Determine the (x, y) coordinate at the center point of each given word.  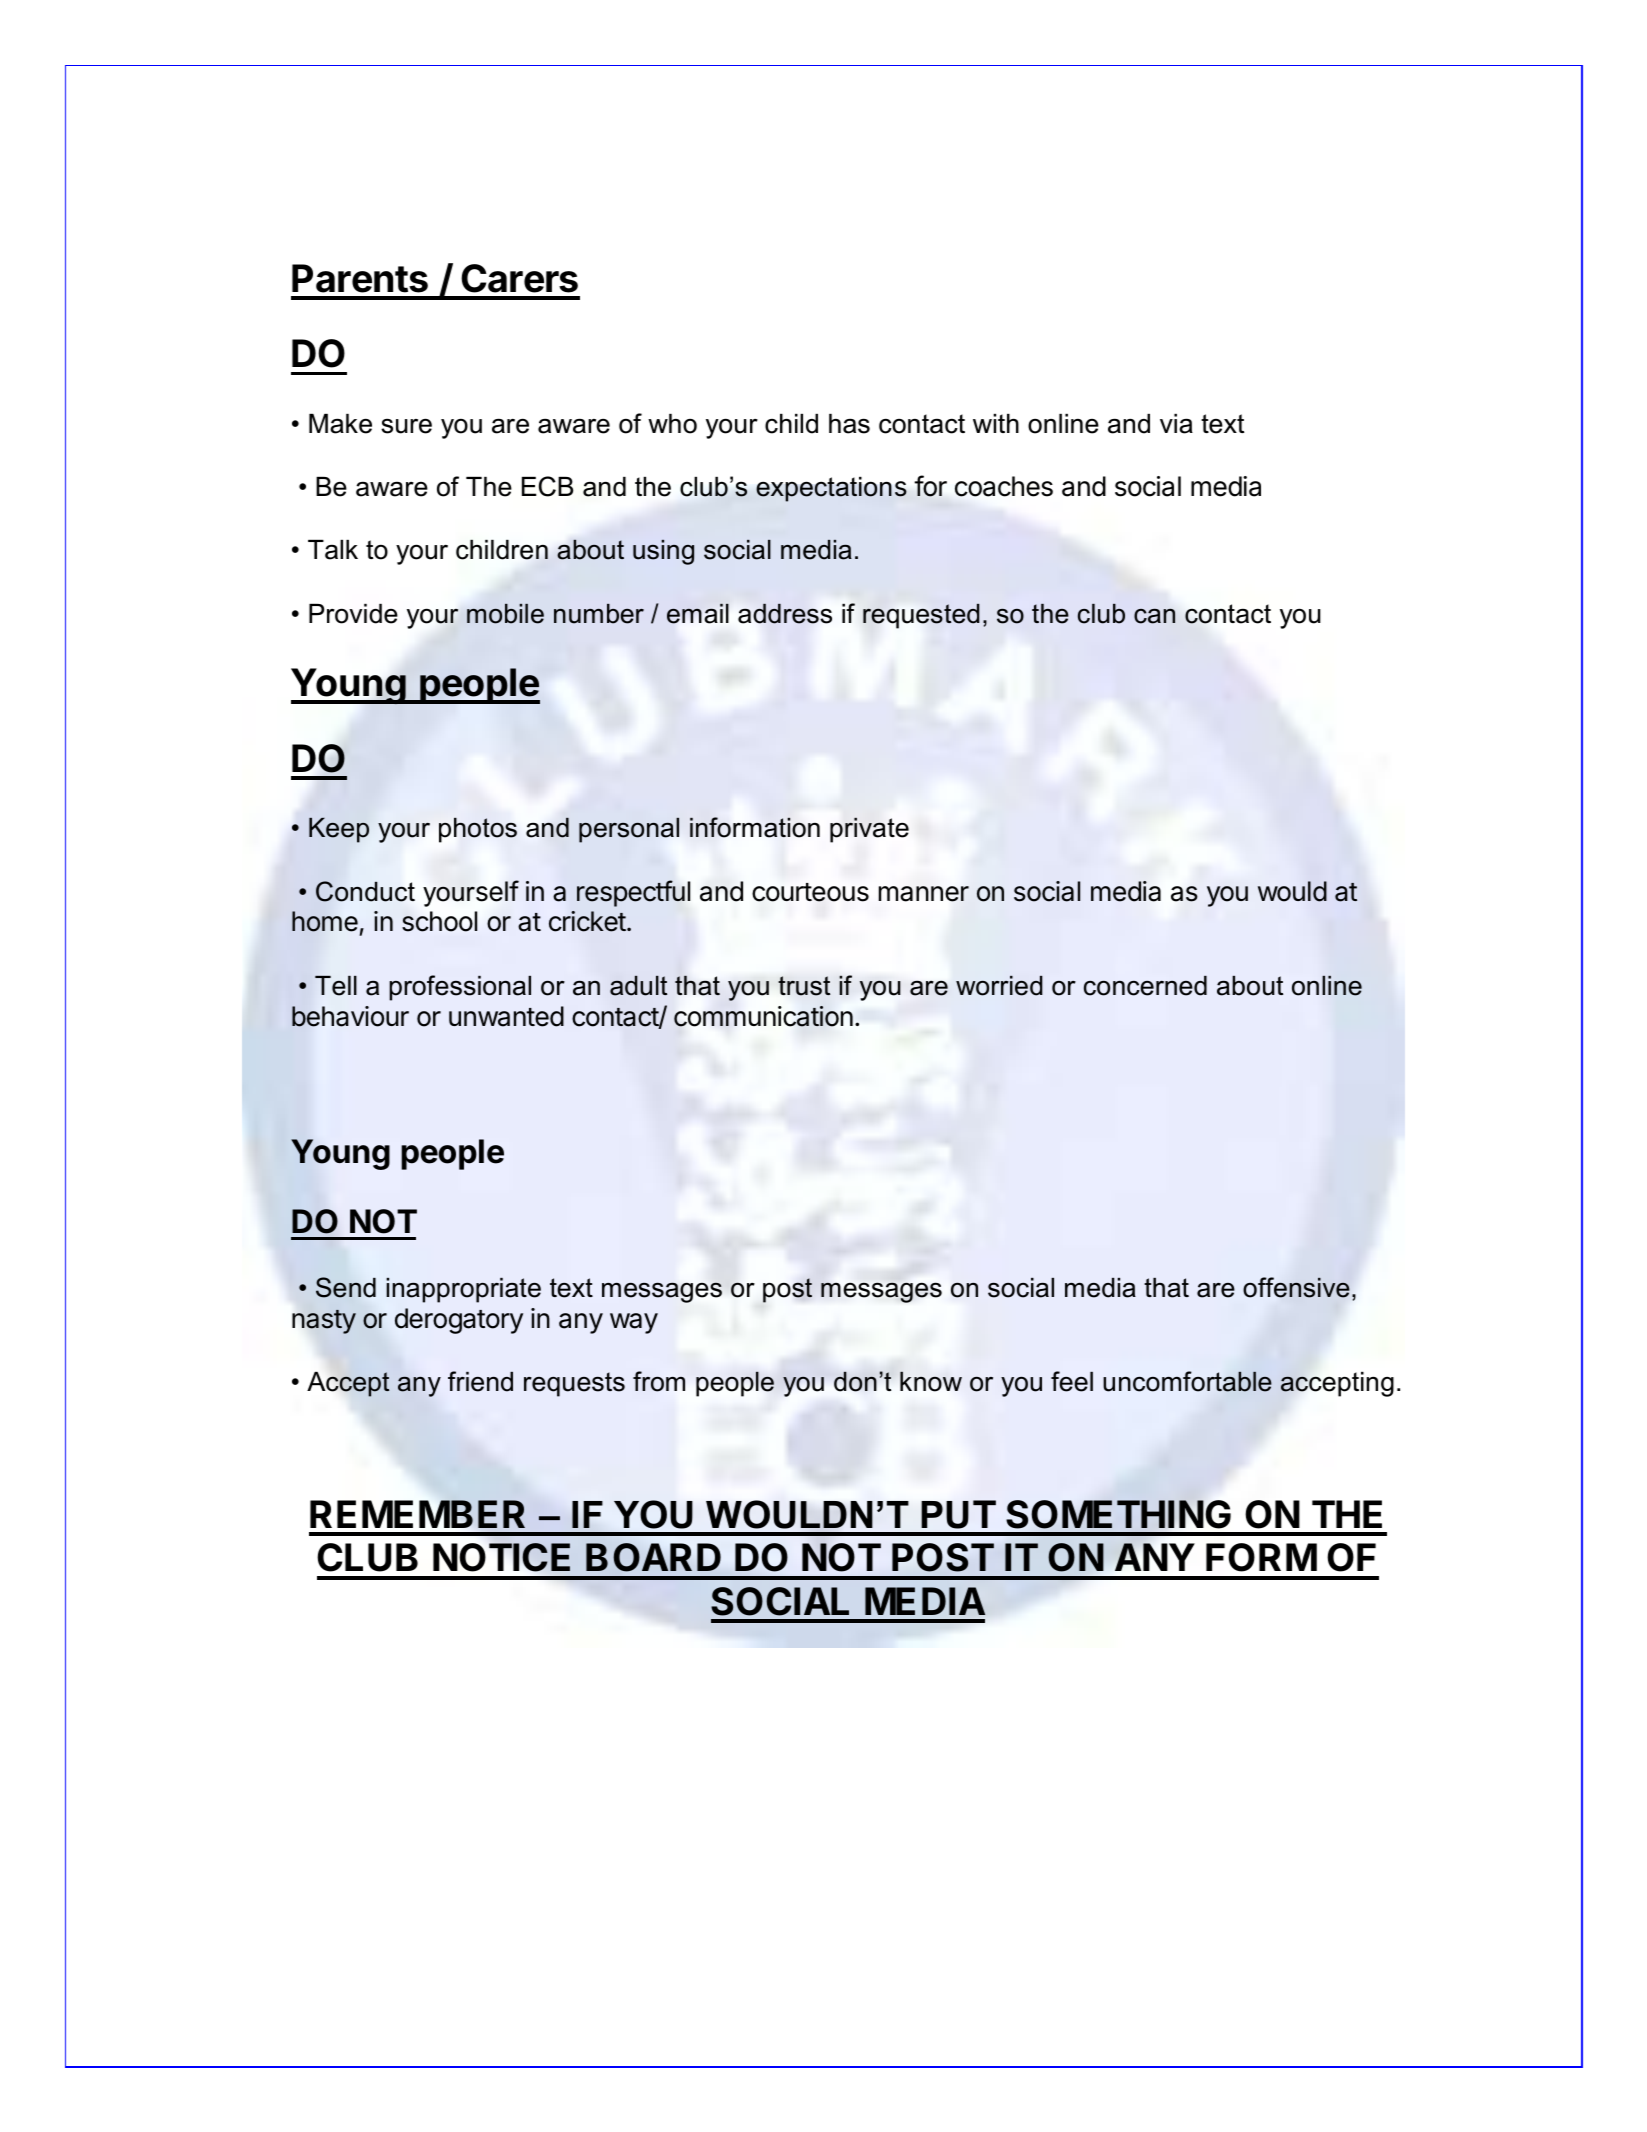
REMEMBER (417, 1514)
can (1154, 616)
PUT (958, 1514)
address (785, 614)
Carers (519, 278)
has (849, 424)
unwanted (506, 1016)
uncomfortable (1187, 1381)
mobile (505, 614)
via (1176, 424)
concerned (1145, 986)
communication (763, 1016)
